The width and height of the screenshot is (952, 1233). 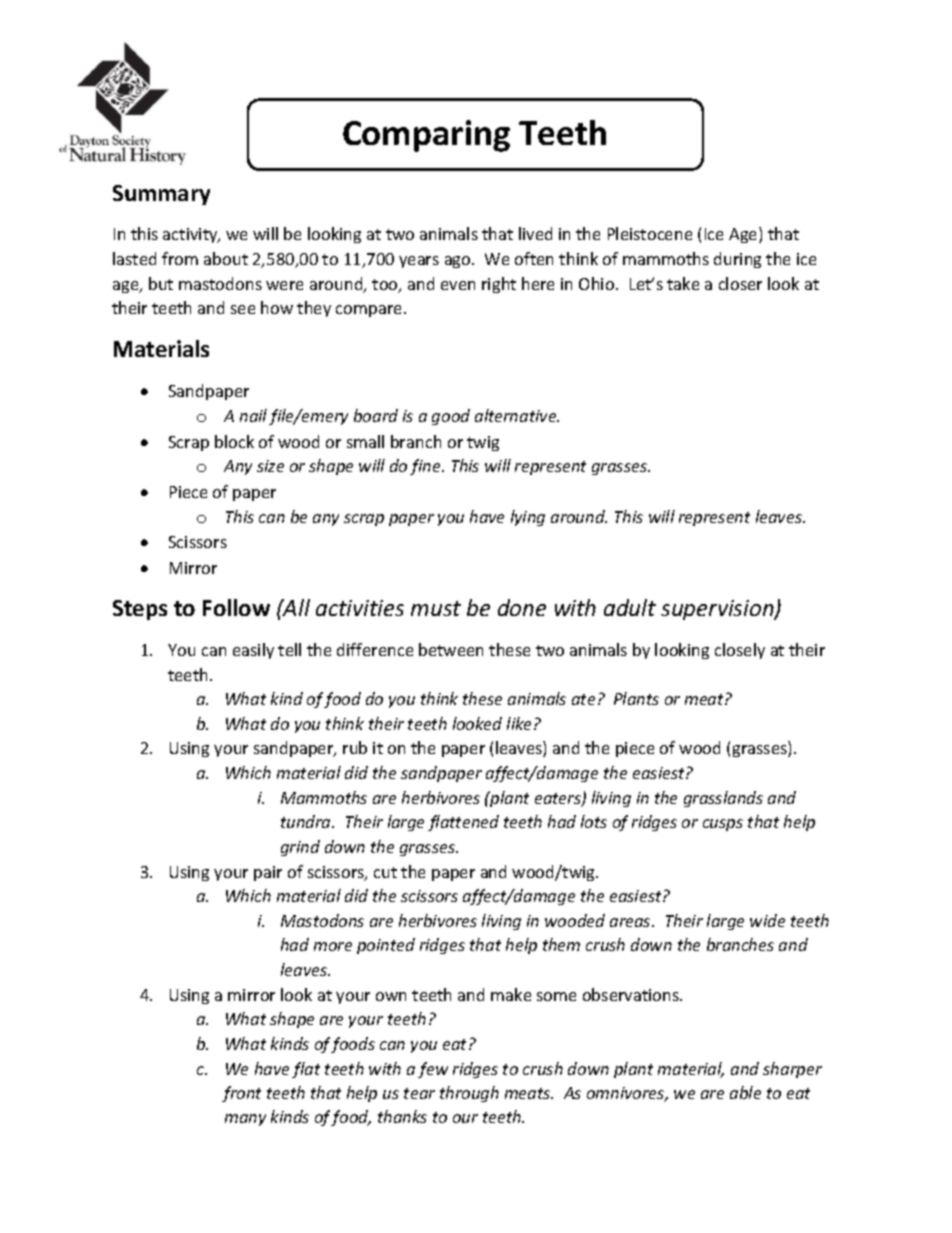 What do you see at coordinates (161, 195) in the screenshot?
I see `Summary` at bounding box center [161, 195].
